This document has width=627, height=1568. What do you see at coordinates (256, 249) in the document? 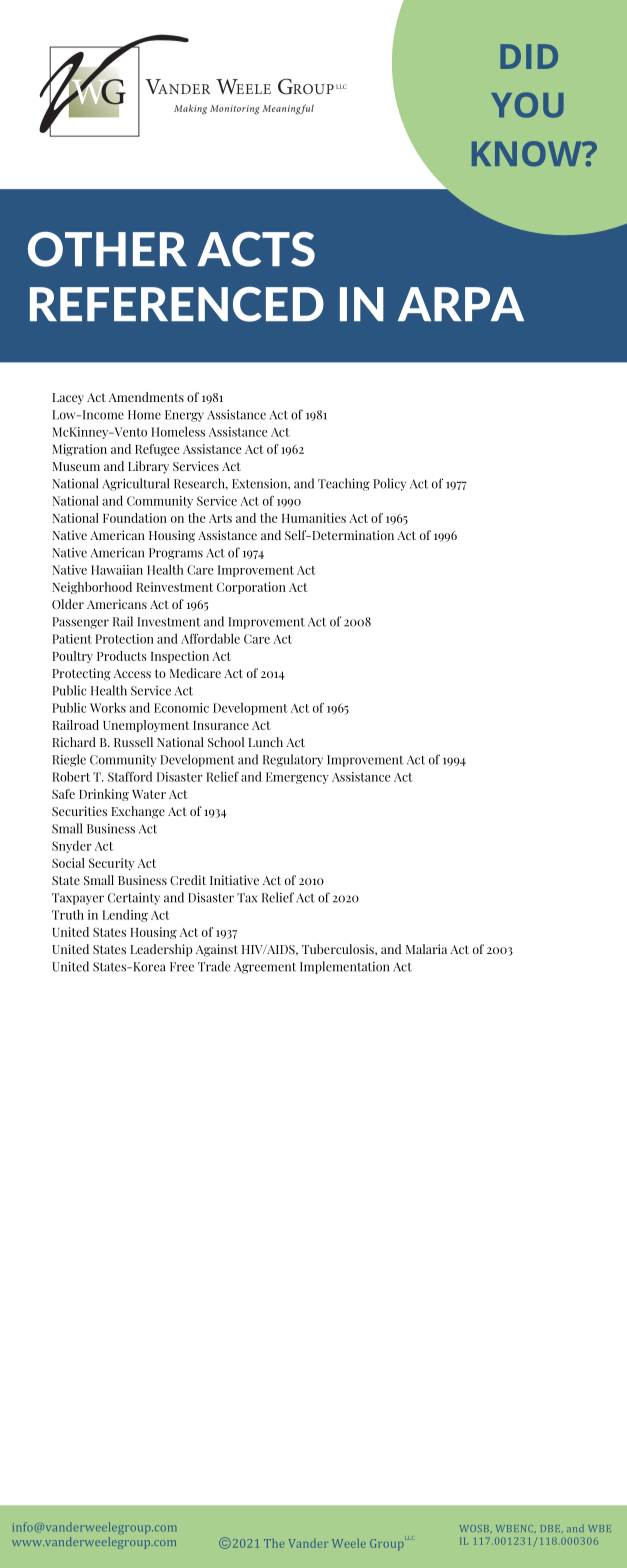
I see `ACTS` at bounding box center [256, 249].
